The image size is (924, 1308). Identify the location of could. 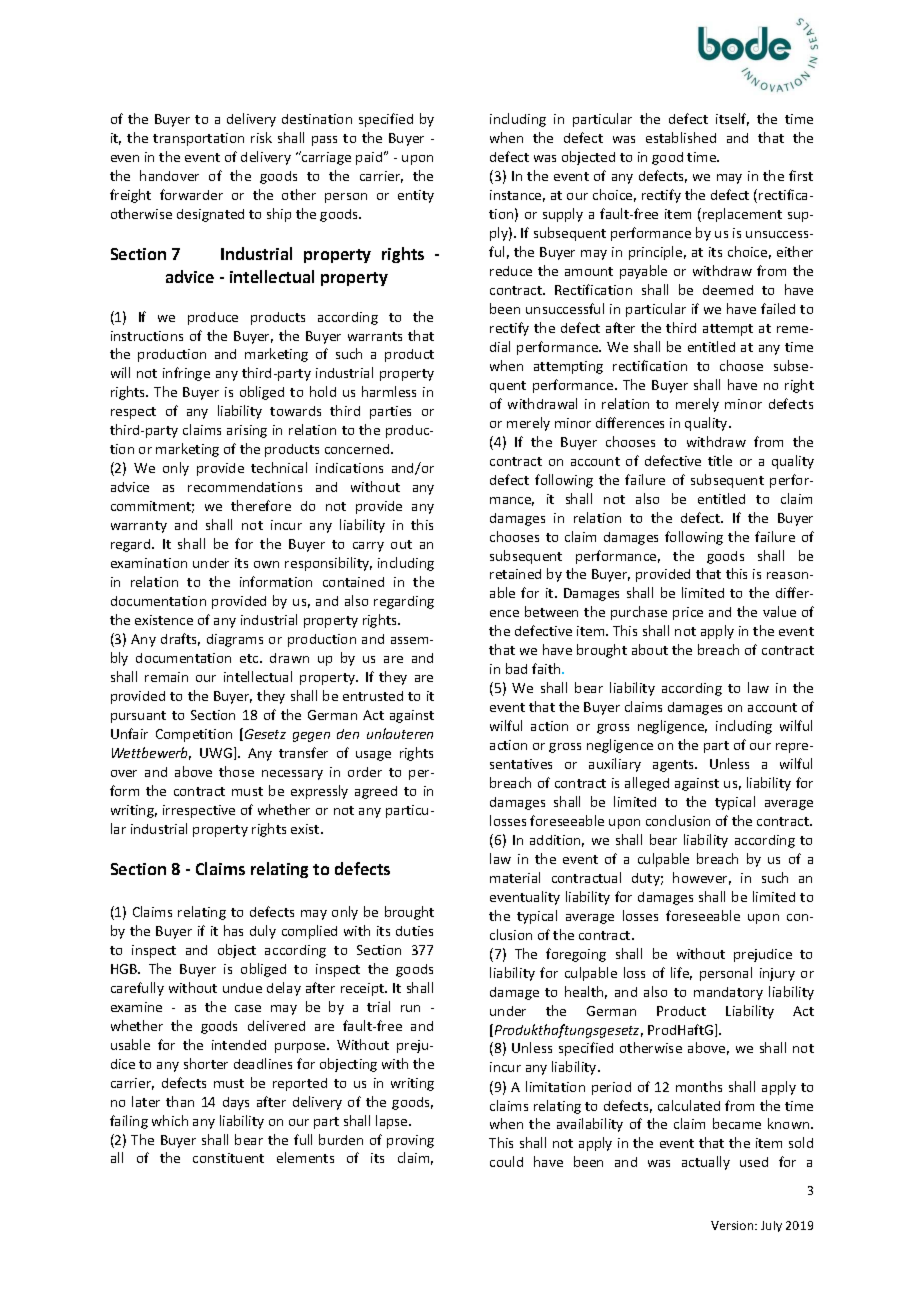
(506, 1161).
